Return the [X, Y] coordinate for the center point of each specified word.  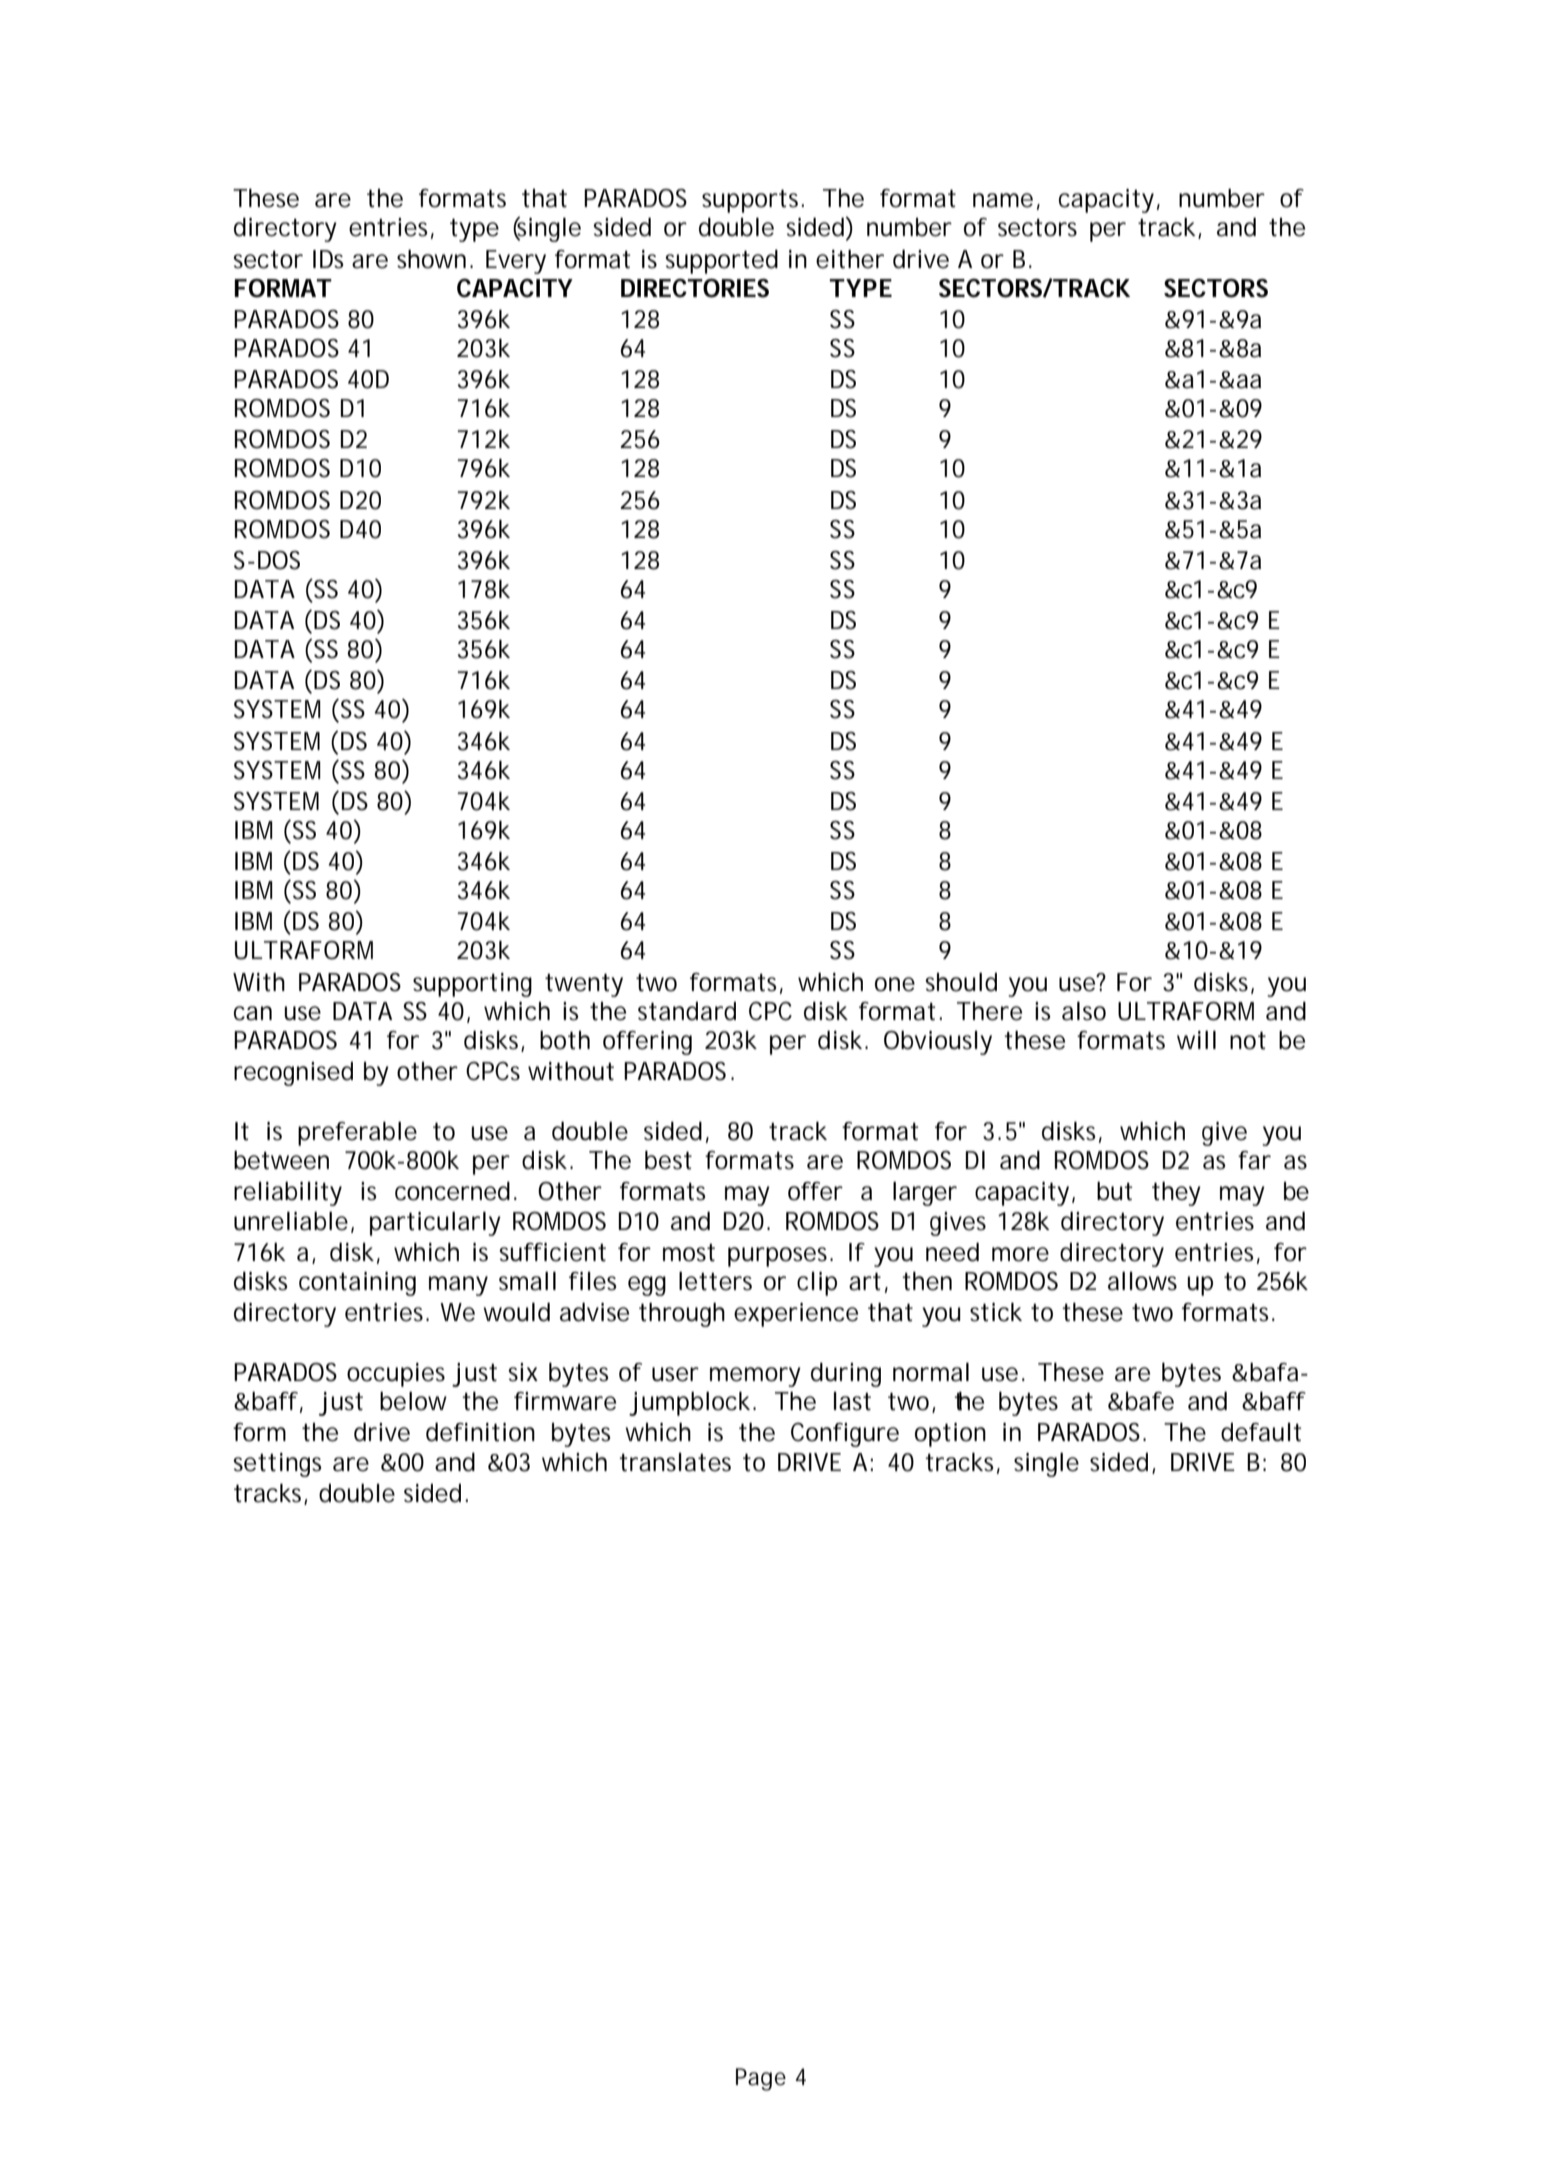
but [1115, 1191]
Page [761, 2079]
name [1003, 200]
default [1261, 1432]
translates [675, 1462]
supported [721, 261]
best [668, 1160]
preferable [357, 1133]
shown [431, 259]
